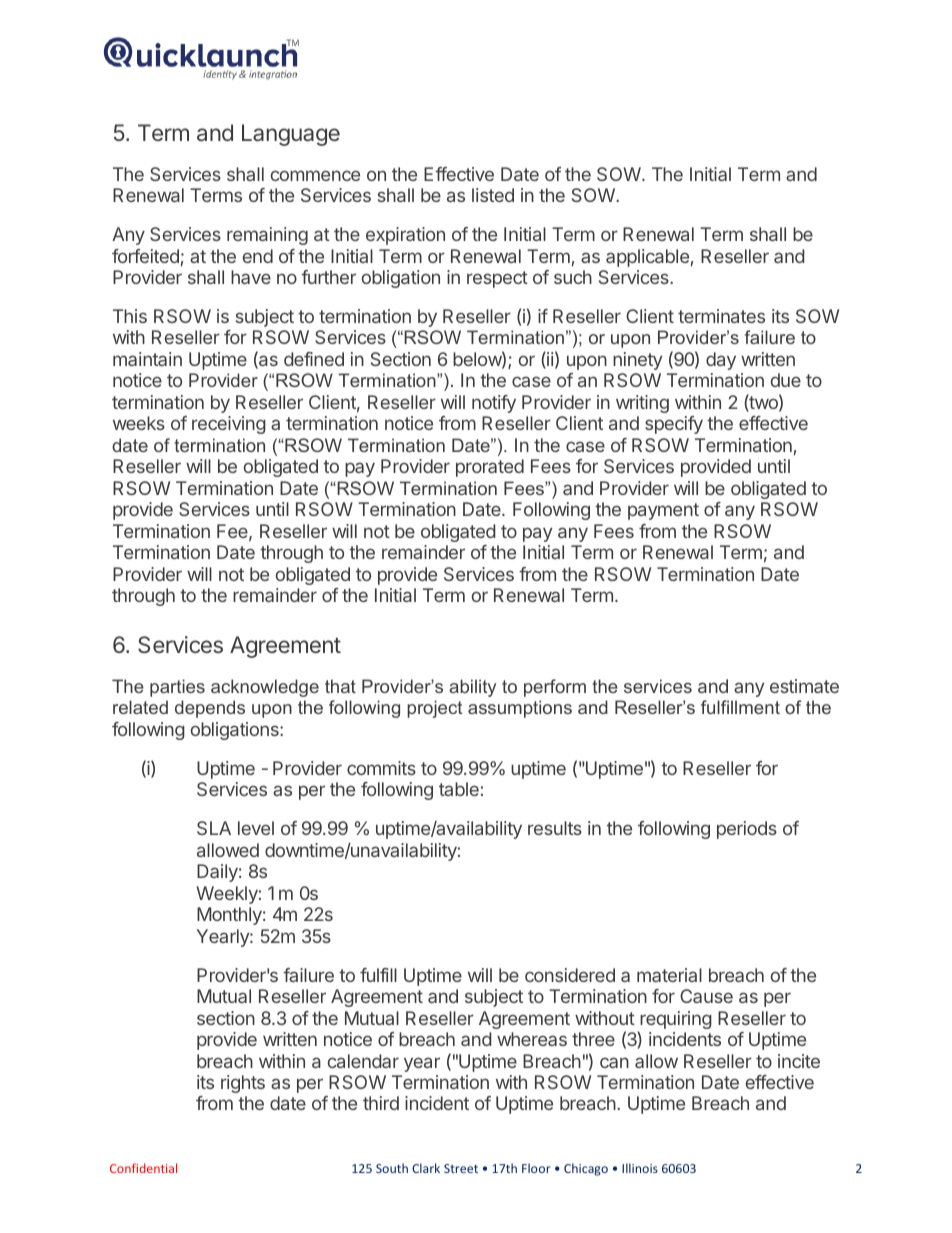  I want to click on depends, so click(210, 709).
